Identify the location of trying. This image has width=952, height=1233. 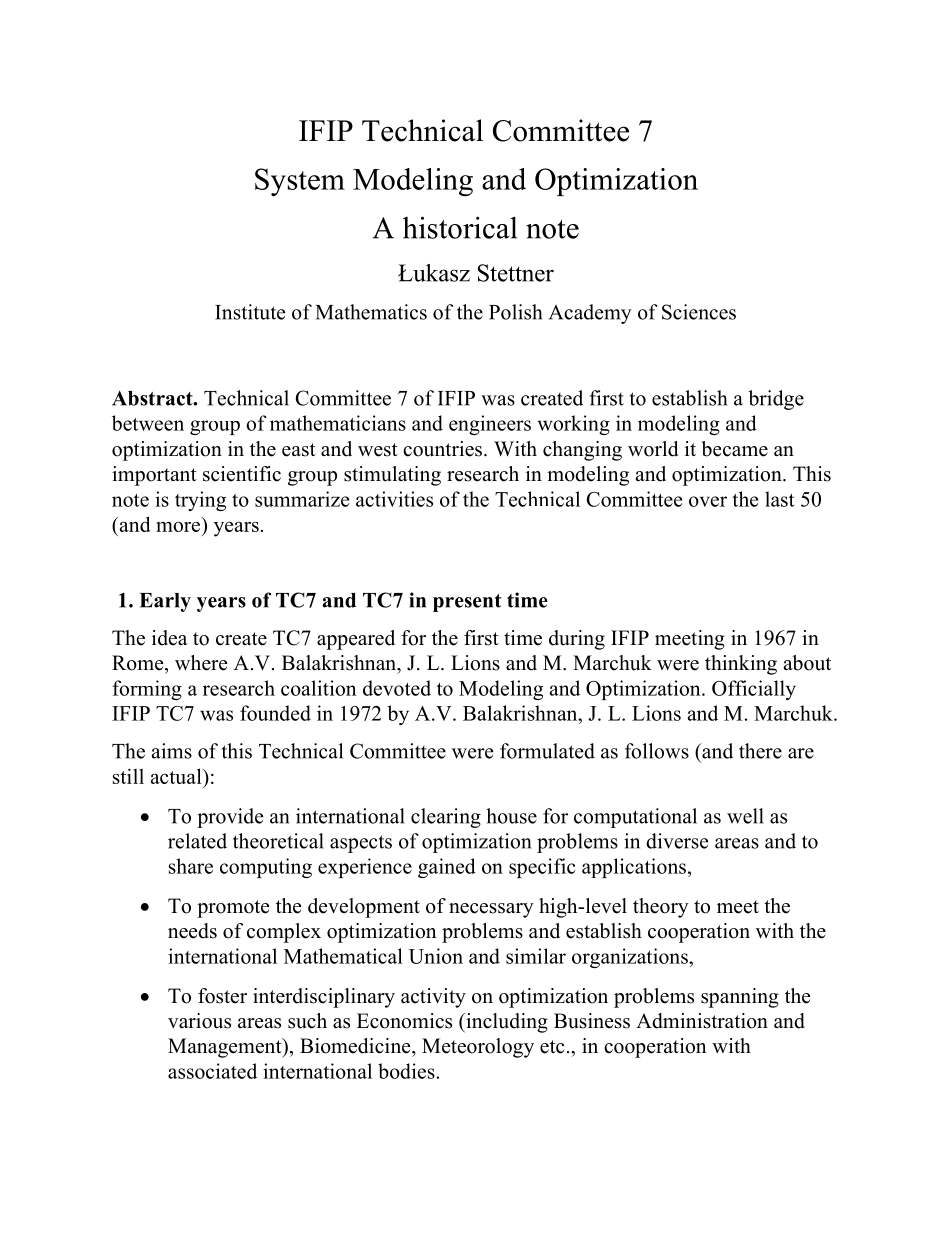
(200, 501).
